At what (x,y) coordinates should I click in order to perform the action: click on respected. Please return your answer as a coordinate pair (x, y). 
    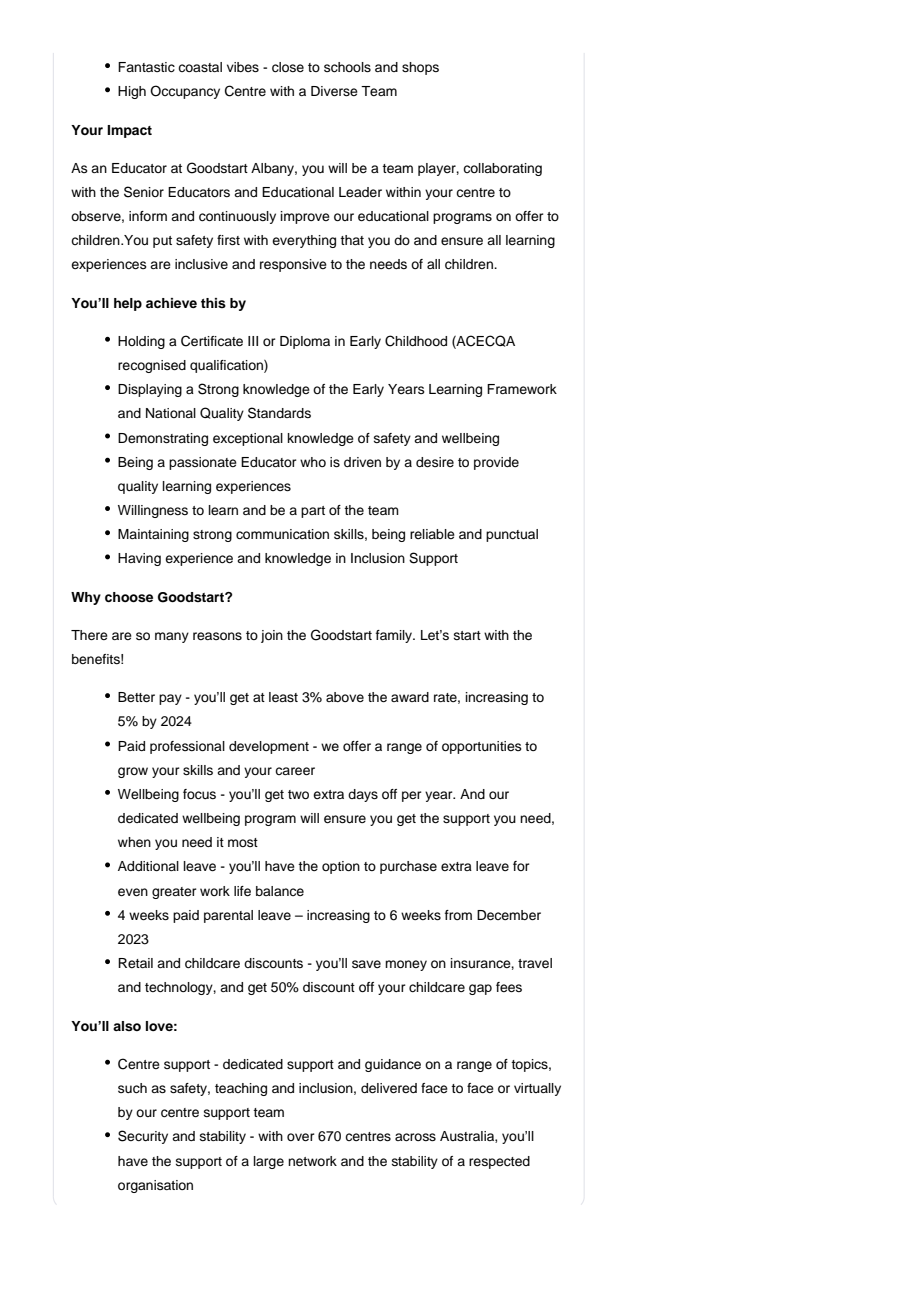
    Looking at the image, I should click on (499, 1162).
